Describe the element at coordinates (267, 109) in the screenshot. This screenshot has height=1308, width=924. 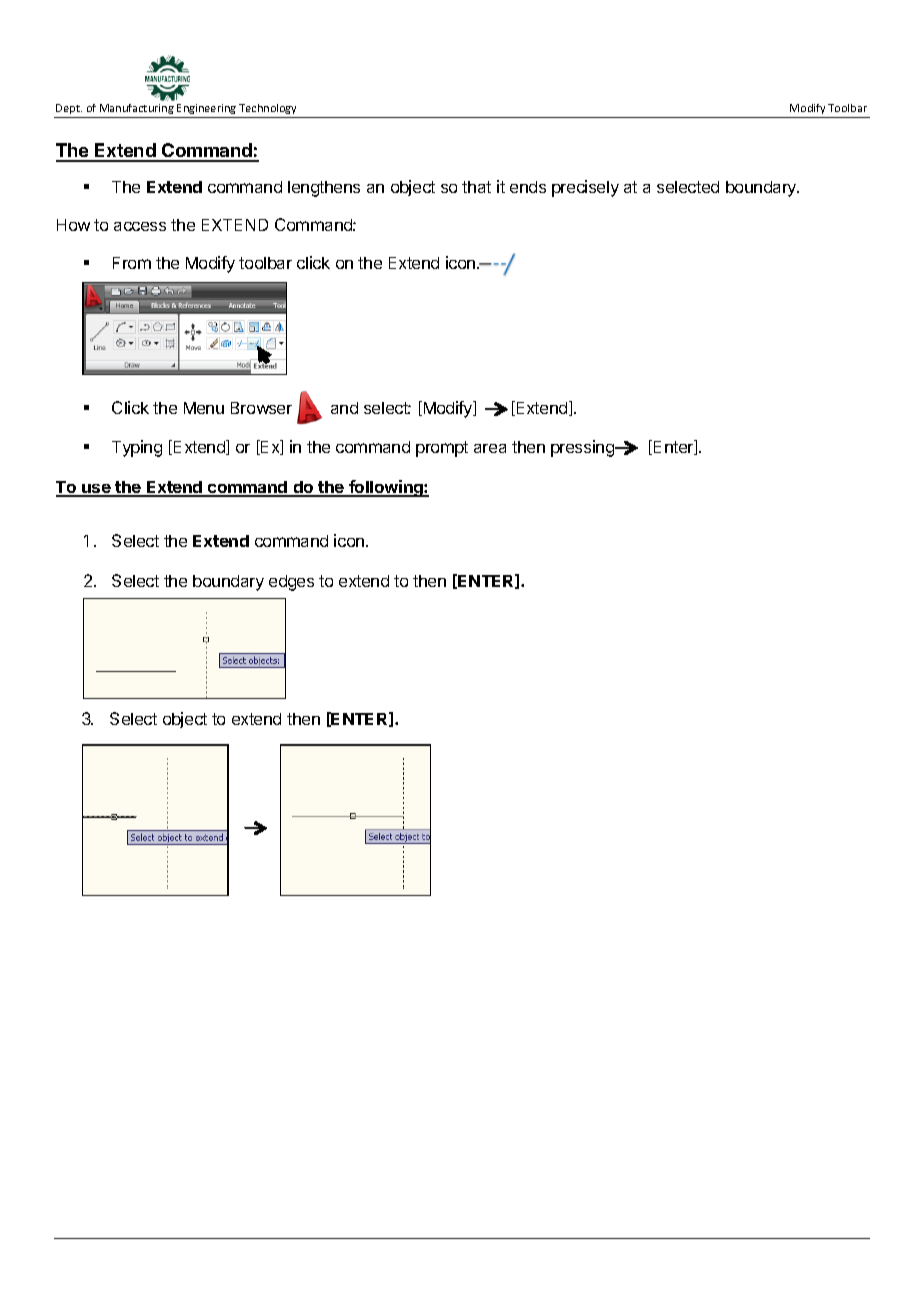
I see `Technology` at that location.
